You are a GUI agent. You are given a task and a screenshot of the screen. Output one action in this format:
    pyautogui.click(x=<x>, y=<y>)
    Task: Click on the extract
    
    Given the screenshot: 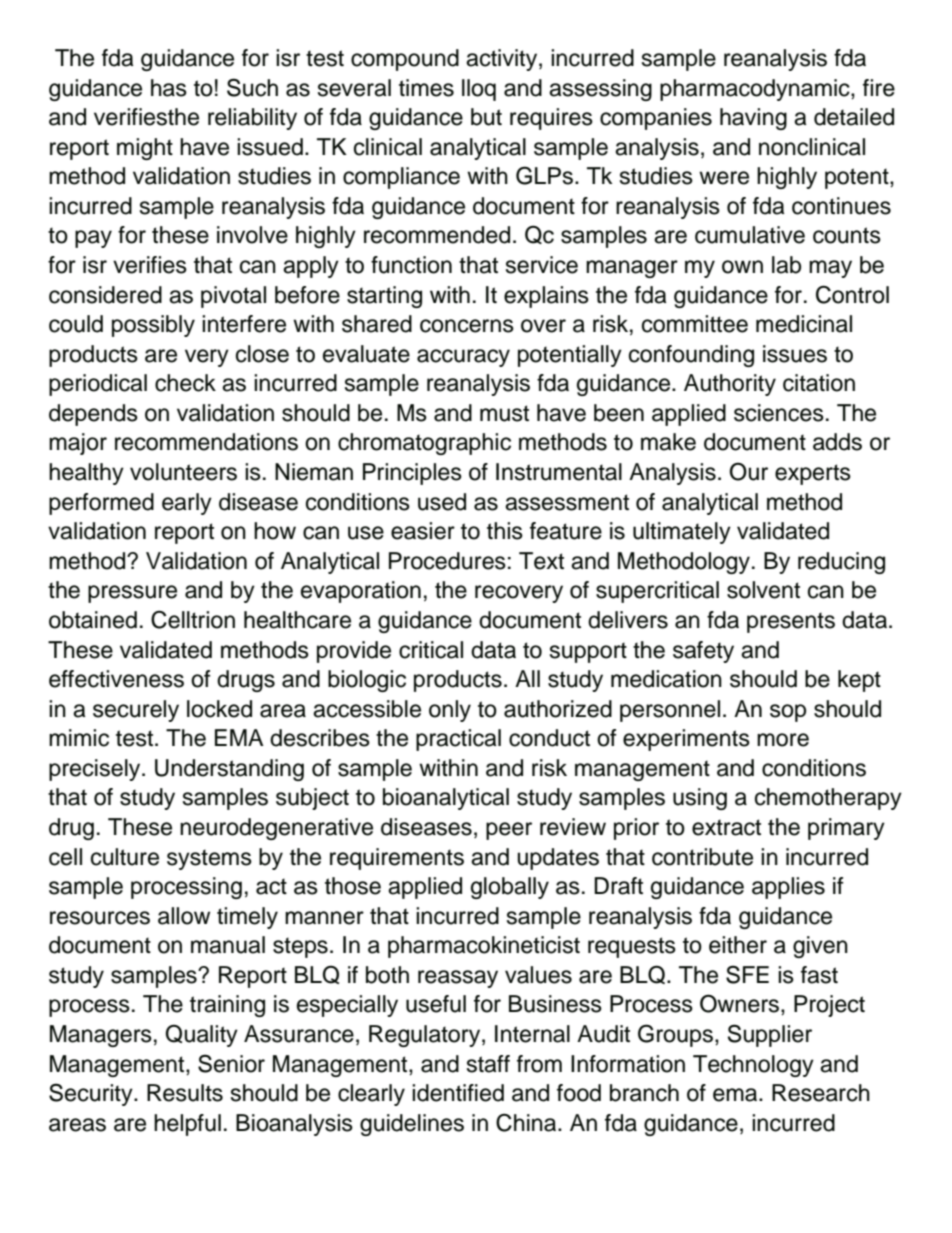 What is the action you would take?
    pyautogui.click(x=726, y=827)
